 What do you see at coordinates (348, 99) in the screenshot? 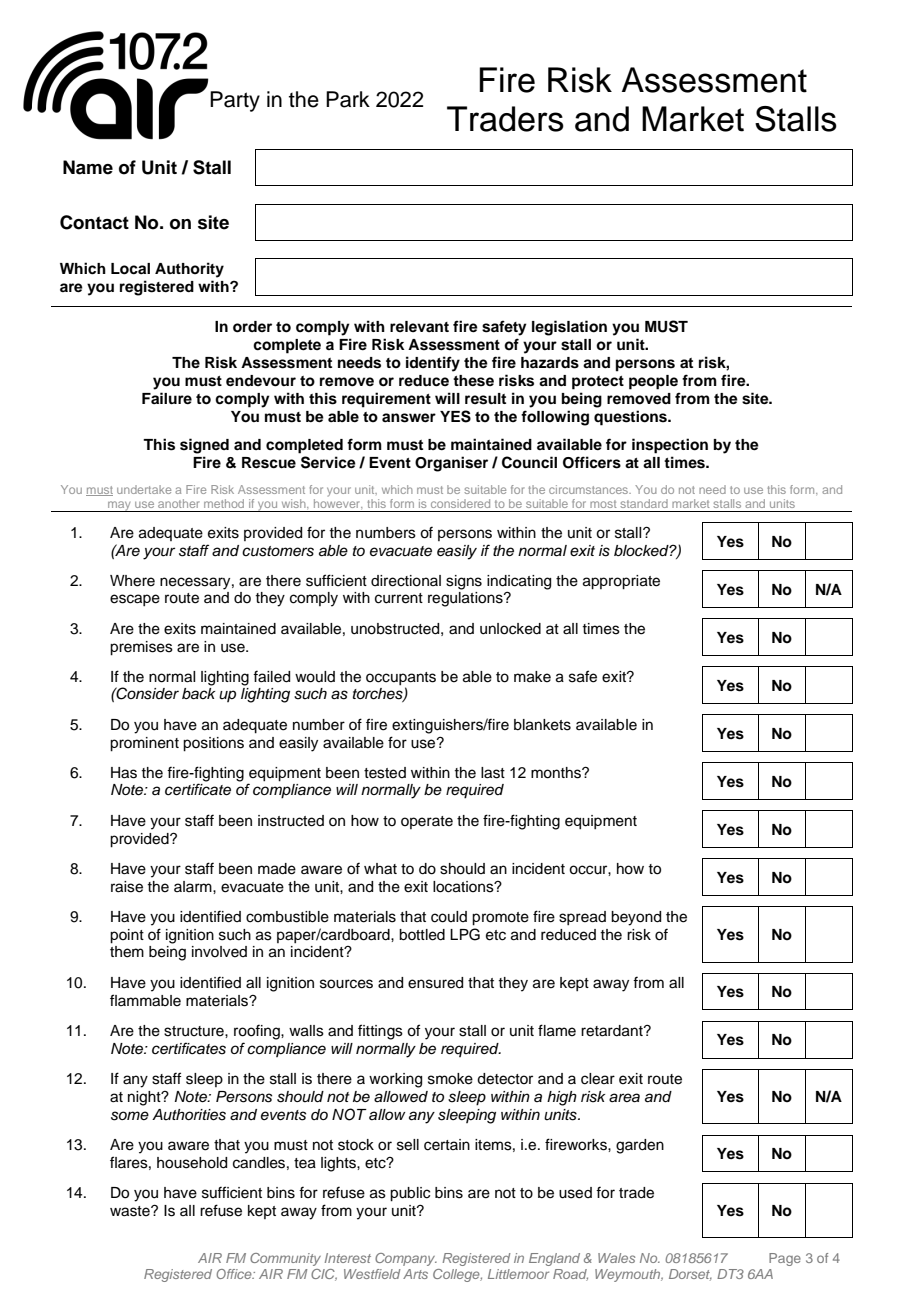
I see `Park` at bounding box center [348, 99].
